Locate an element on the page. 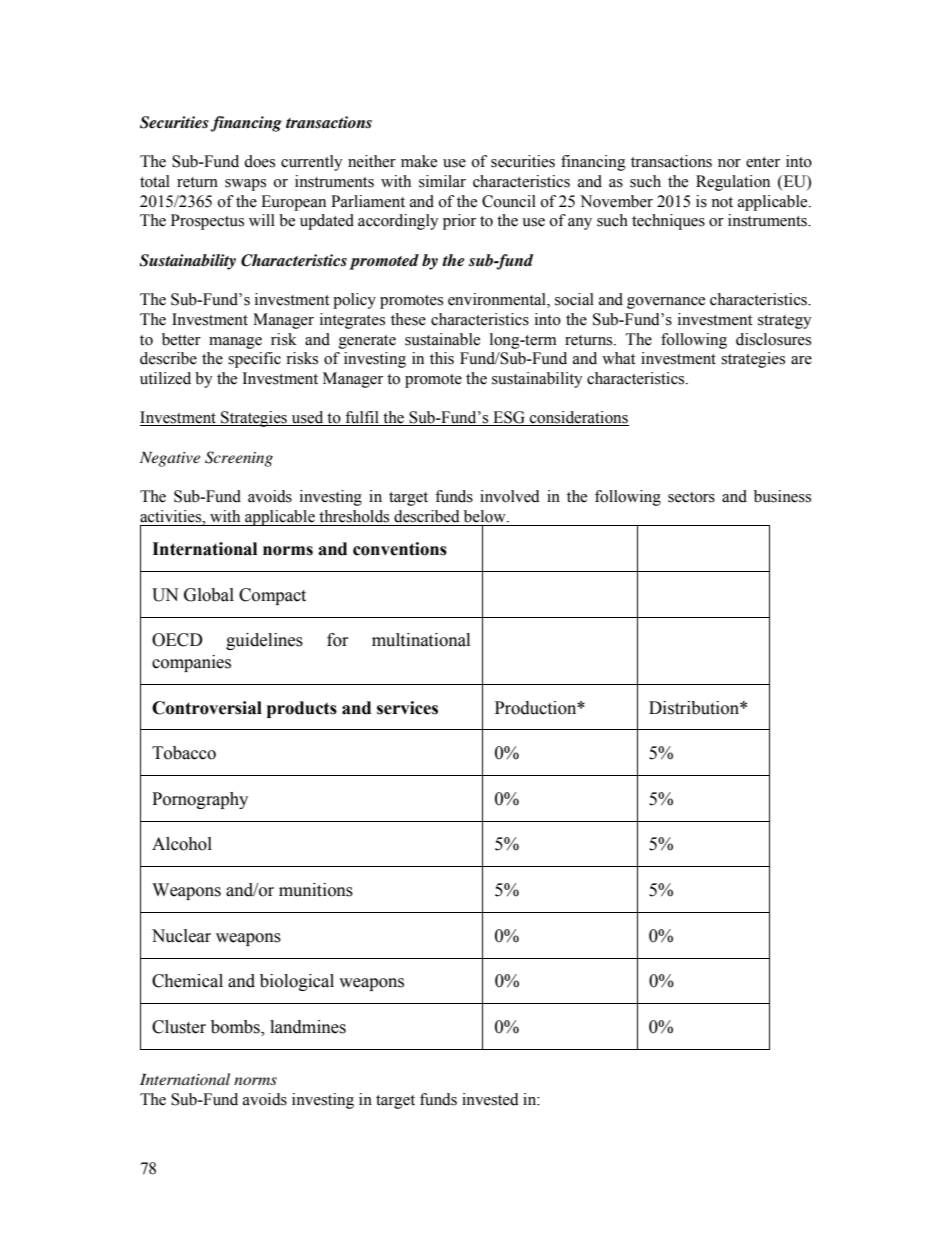 Image resolution: width=952 pixels, height=1233 pixels. Council is located at coordinates (509, 201).
